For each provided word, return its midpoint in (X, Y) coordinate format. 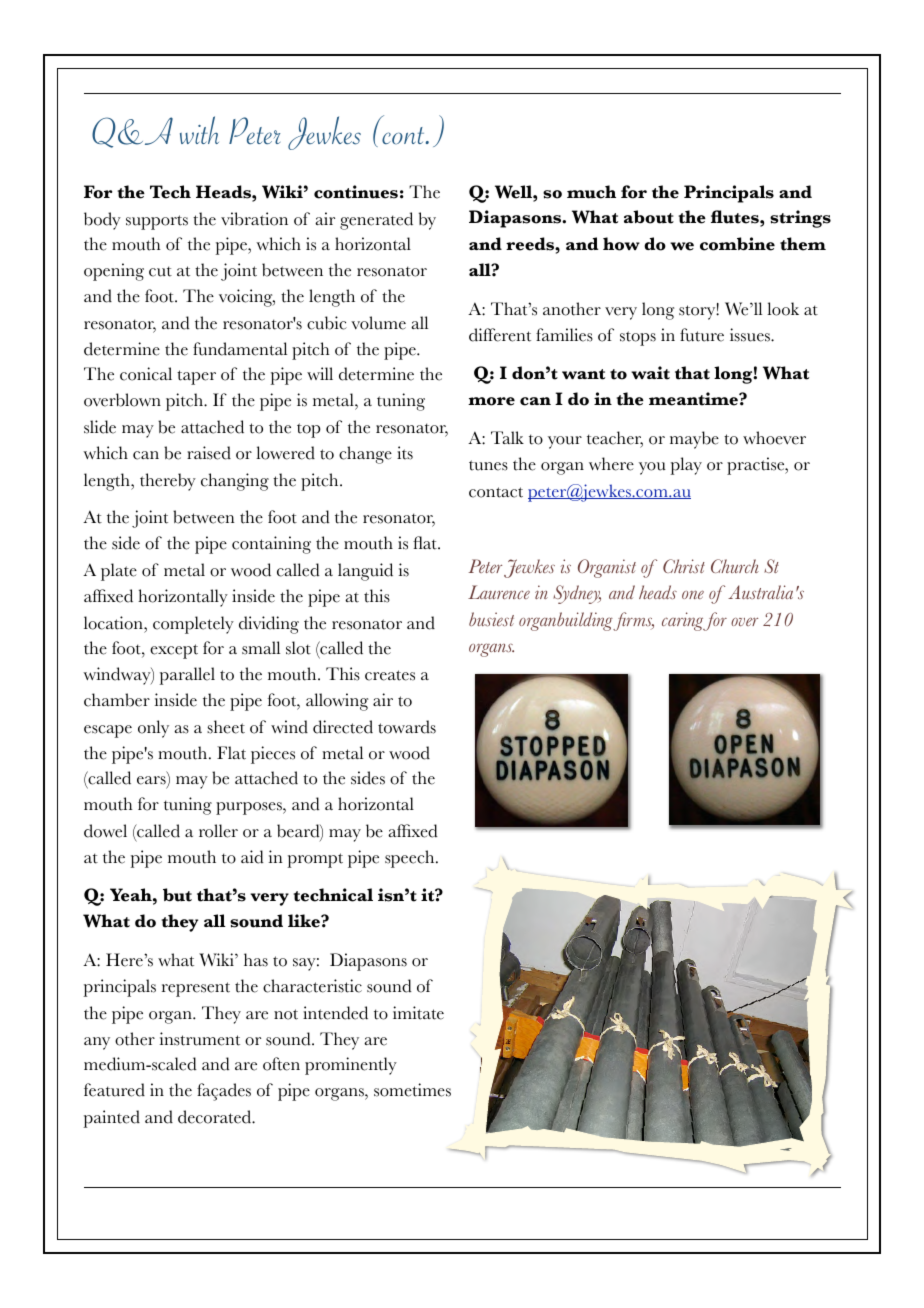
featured (114, 1090)
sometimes (412, 1090)
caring (684, 621)
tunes (488, 465)
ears (152, 781)
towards (407, 727)
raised (209, 453)
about (649, 217)
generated (376, 221)
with (199, 130)
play (686, 466)
